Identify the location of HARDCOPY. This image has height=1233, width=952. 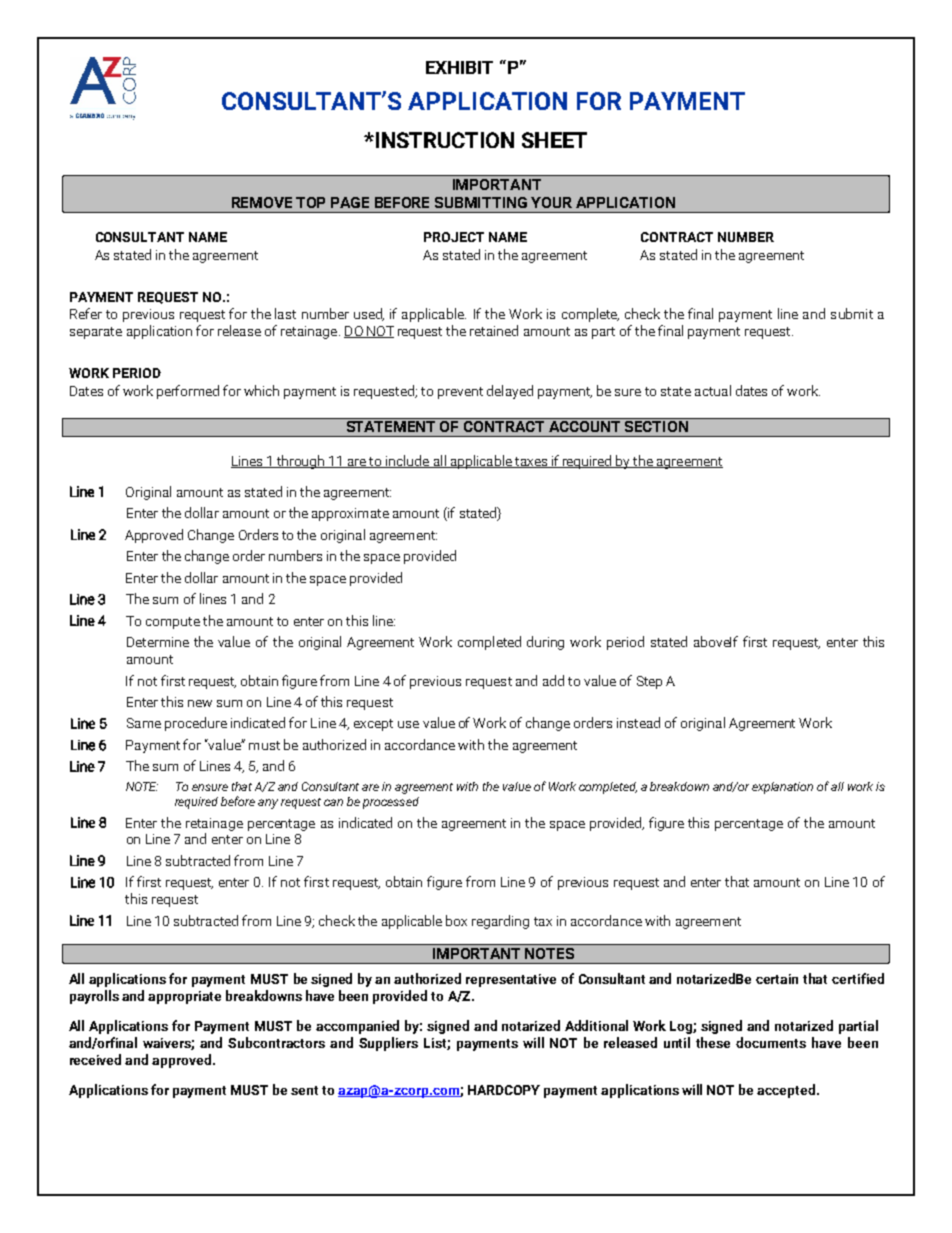
(504, 1090).
